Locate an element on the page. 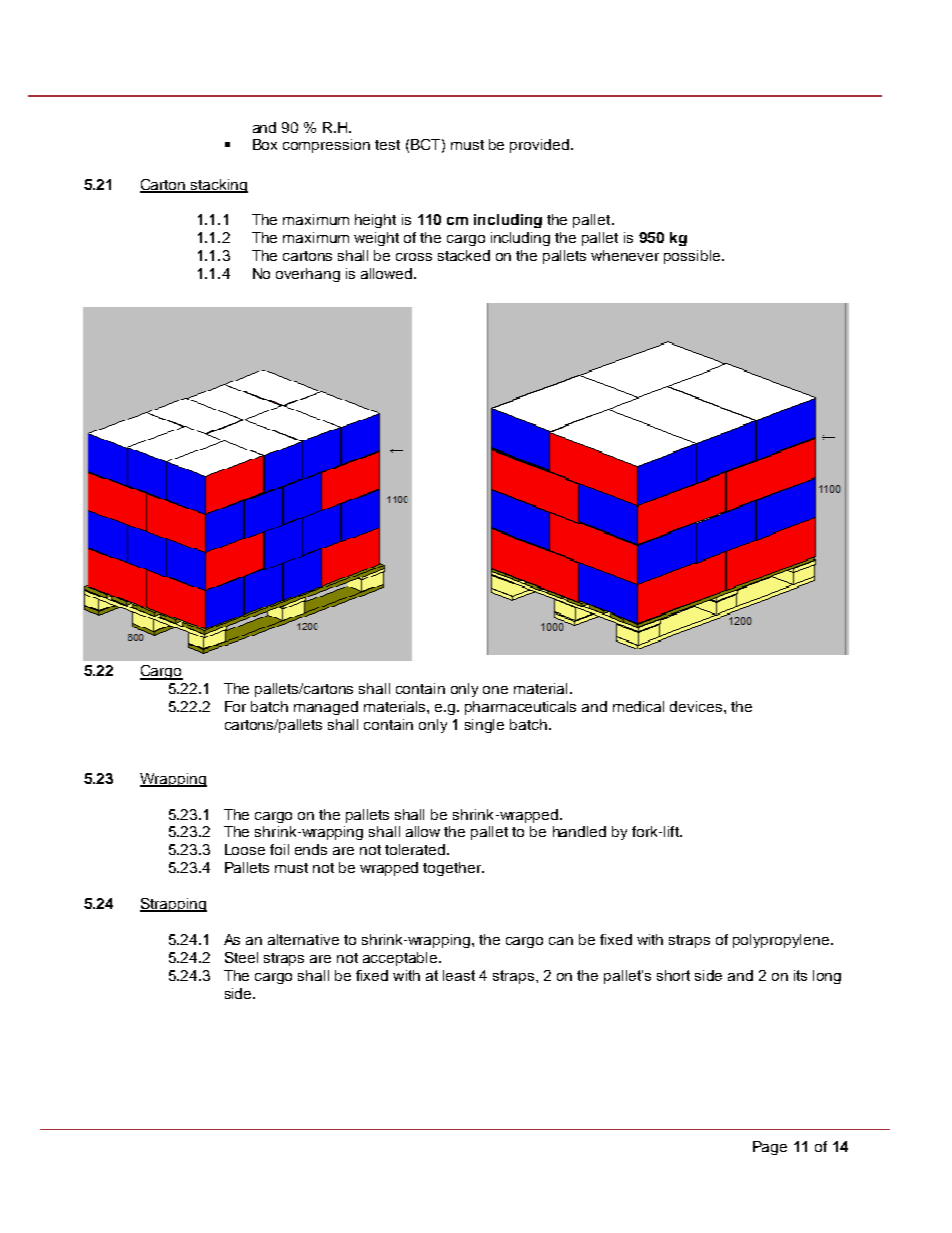  Page is located at coordinates (770, 1148).
